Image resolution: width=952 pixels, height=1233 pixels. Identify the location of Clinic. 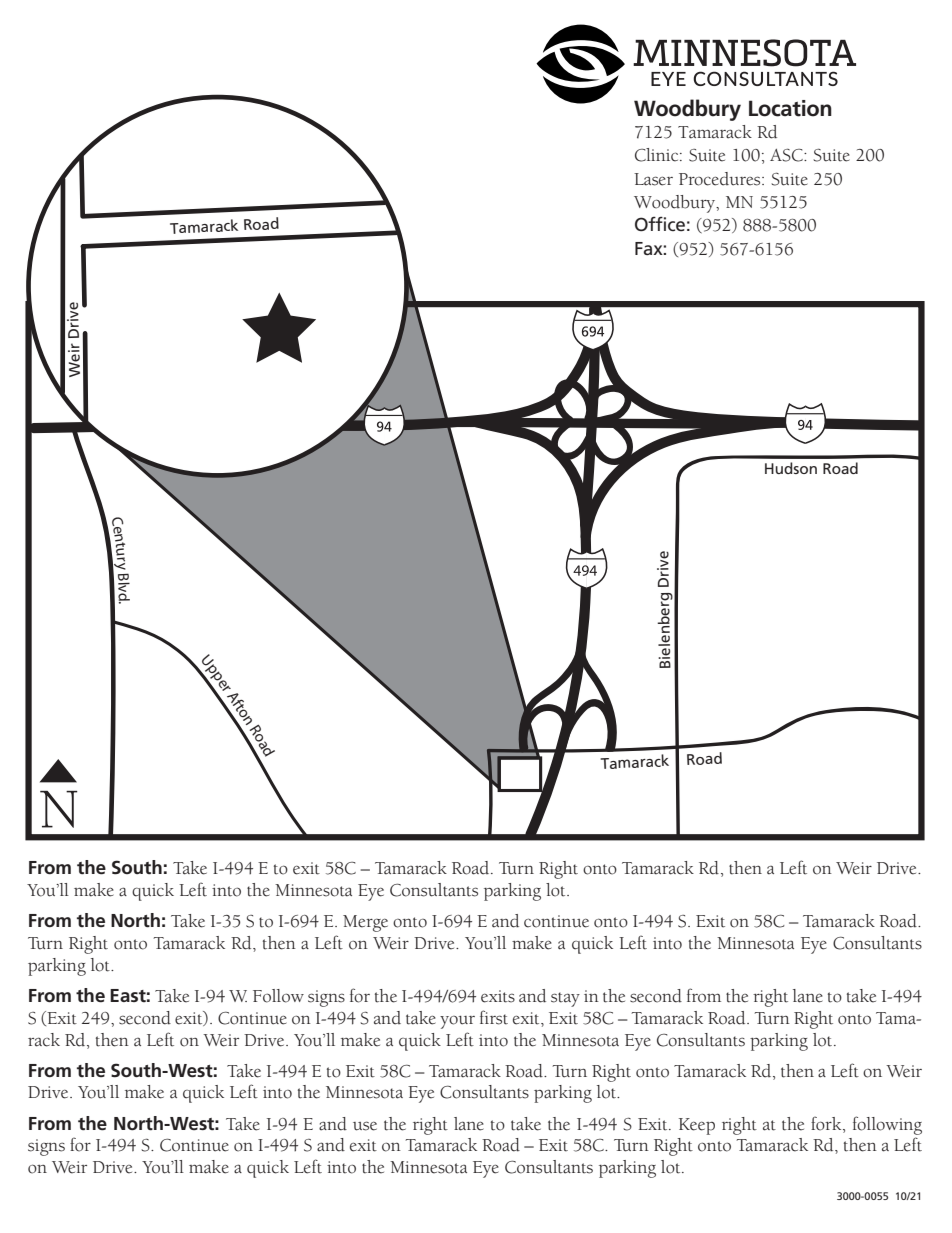
(658, 155).
